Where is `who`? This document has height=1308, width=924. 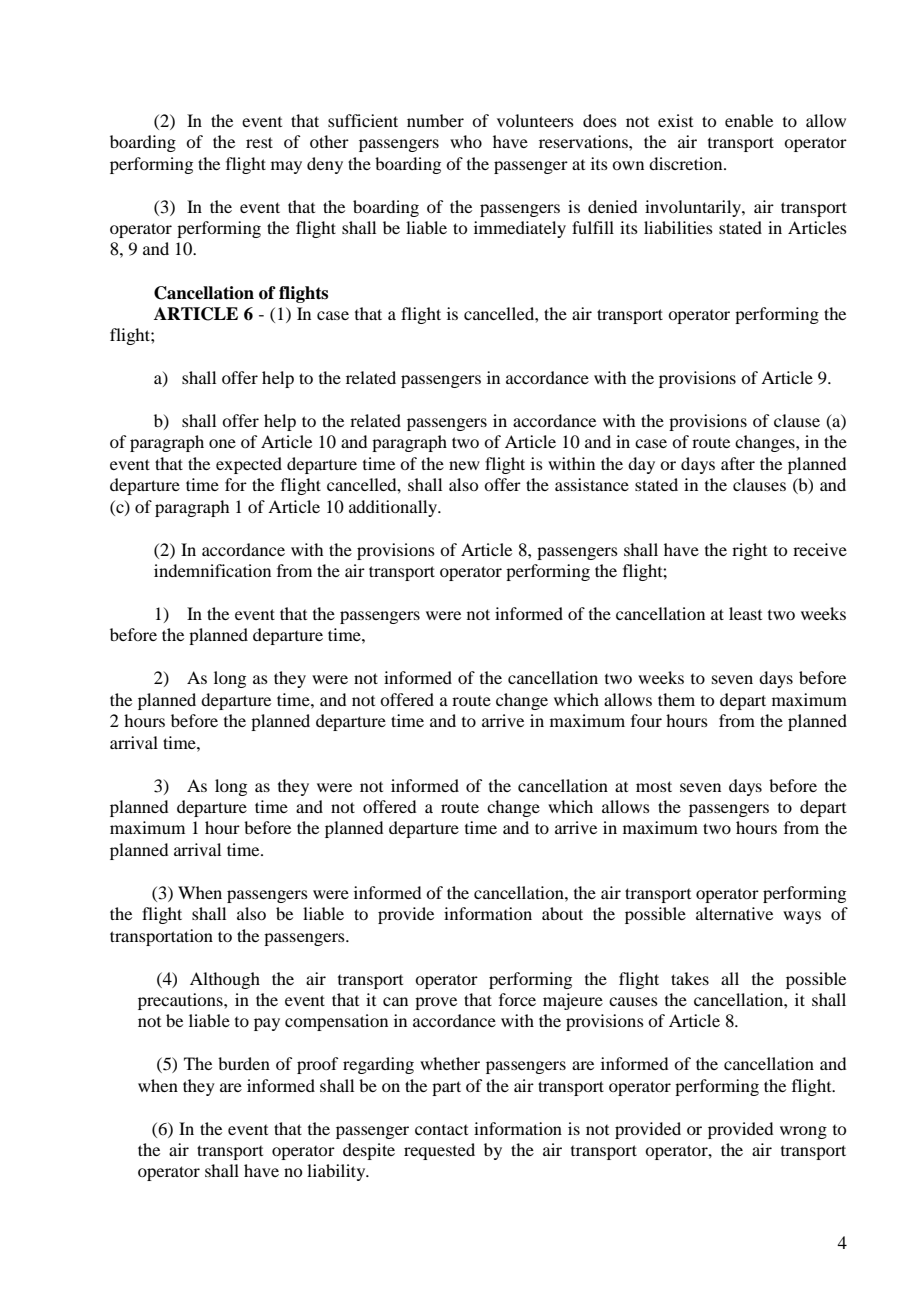 who is located at coordinates (466, 141).
